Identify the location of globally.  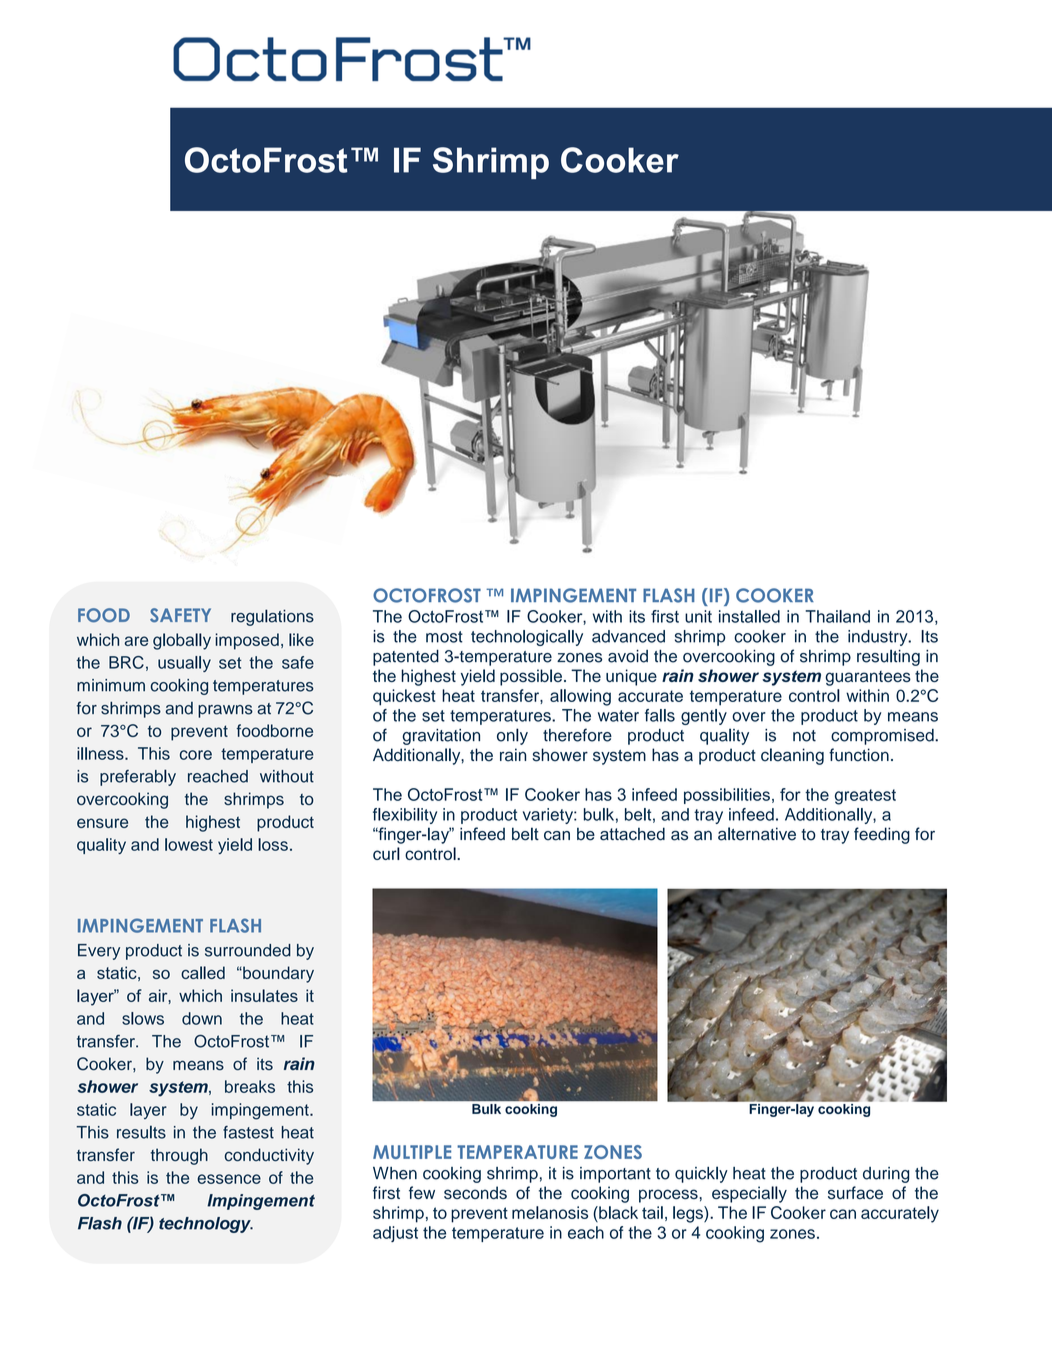
(182, 641).
